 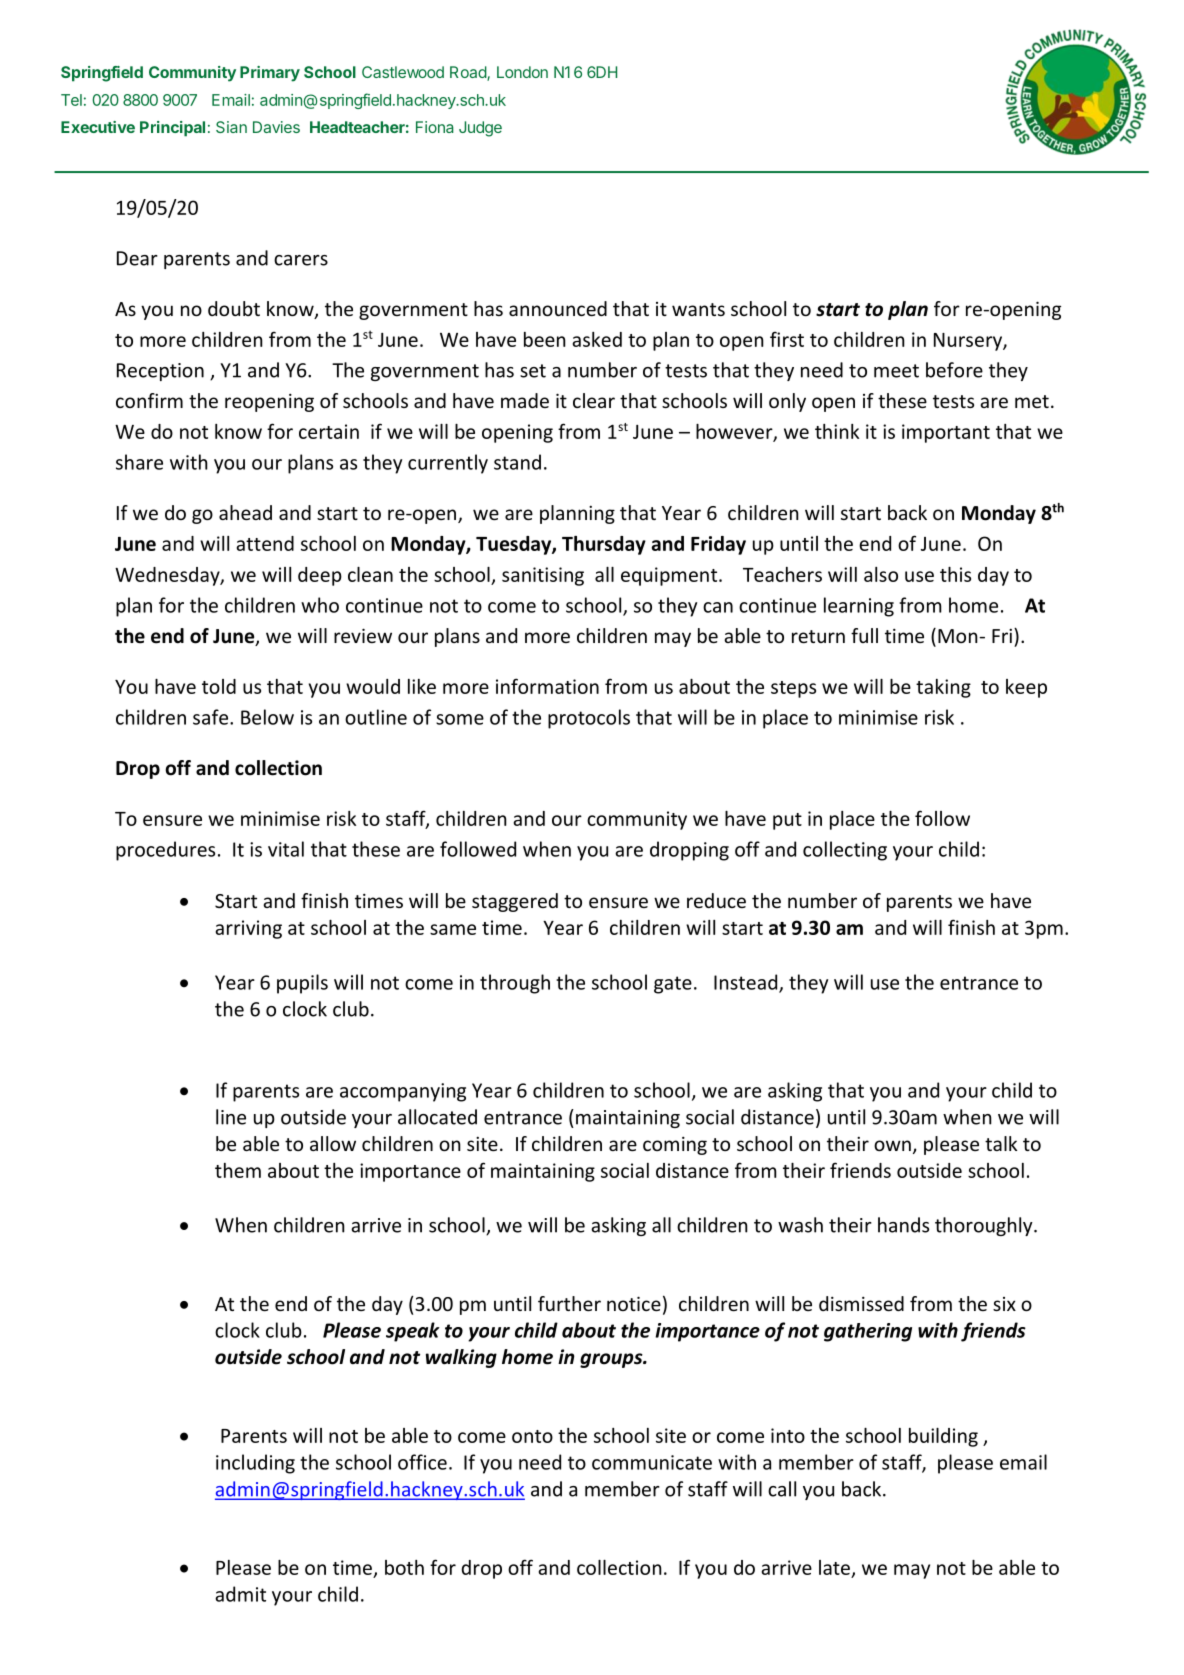 What do you see at coordinates (522, 72) in the document?
I see `London` at bounding box center [522, 72].
